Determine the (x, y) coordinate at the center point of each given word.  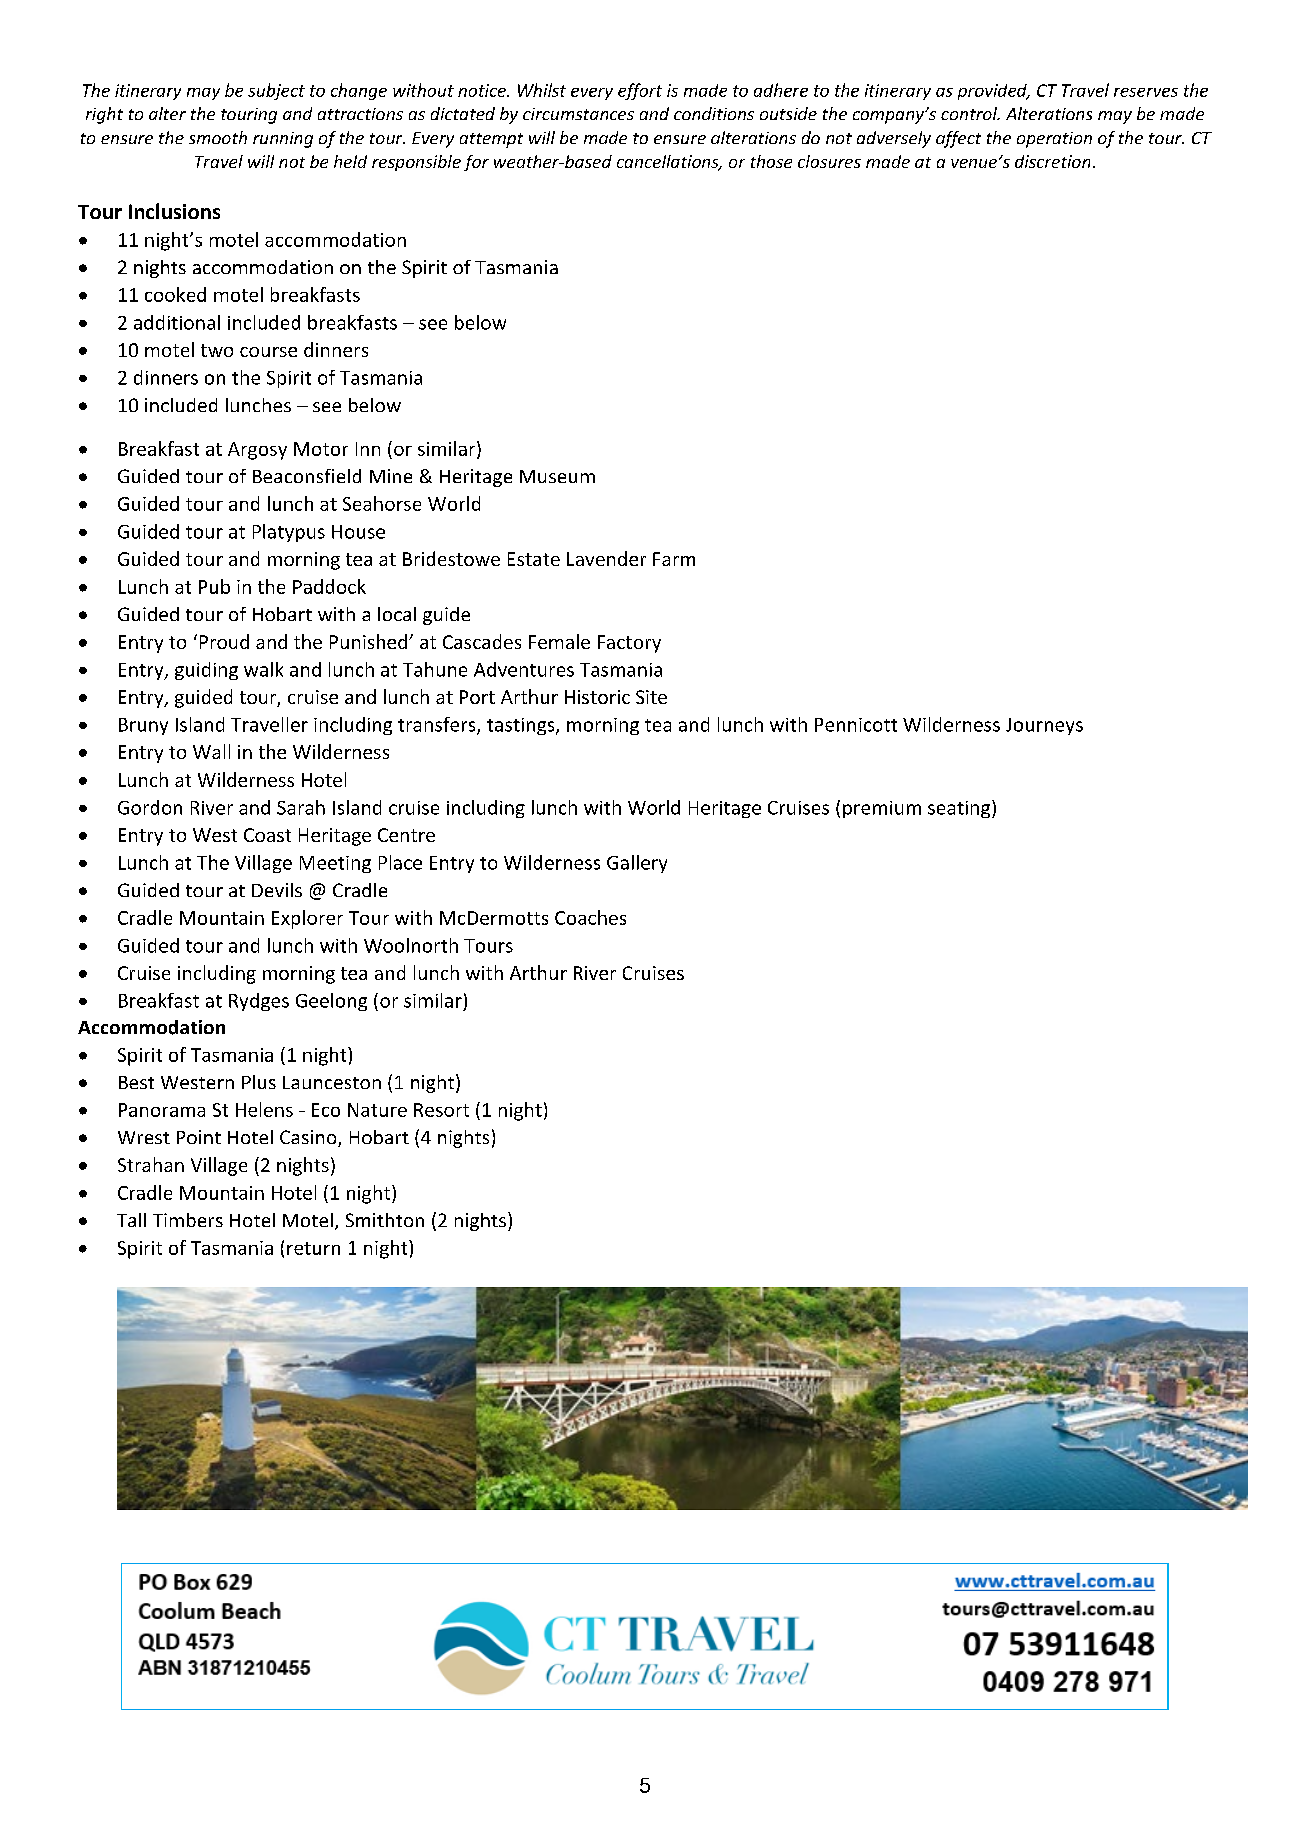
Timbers (188, 1220)
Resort (441, 1110)
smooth (218, 137)
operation (1054, 140)
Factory (629, 644)
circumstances (578, 114)
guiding (206, 671)
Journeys (1044, 726)
